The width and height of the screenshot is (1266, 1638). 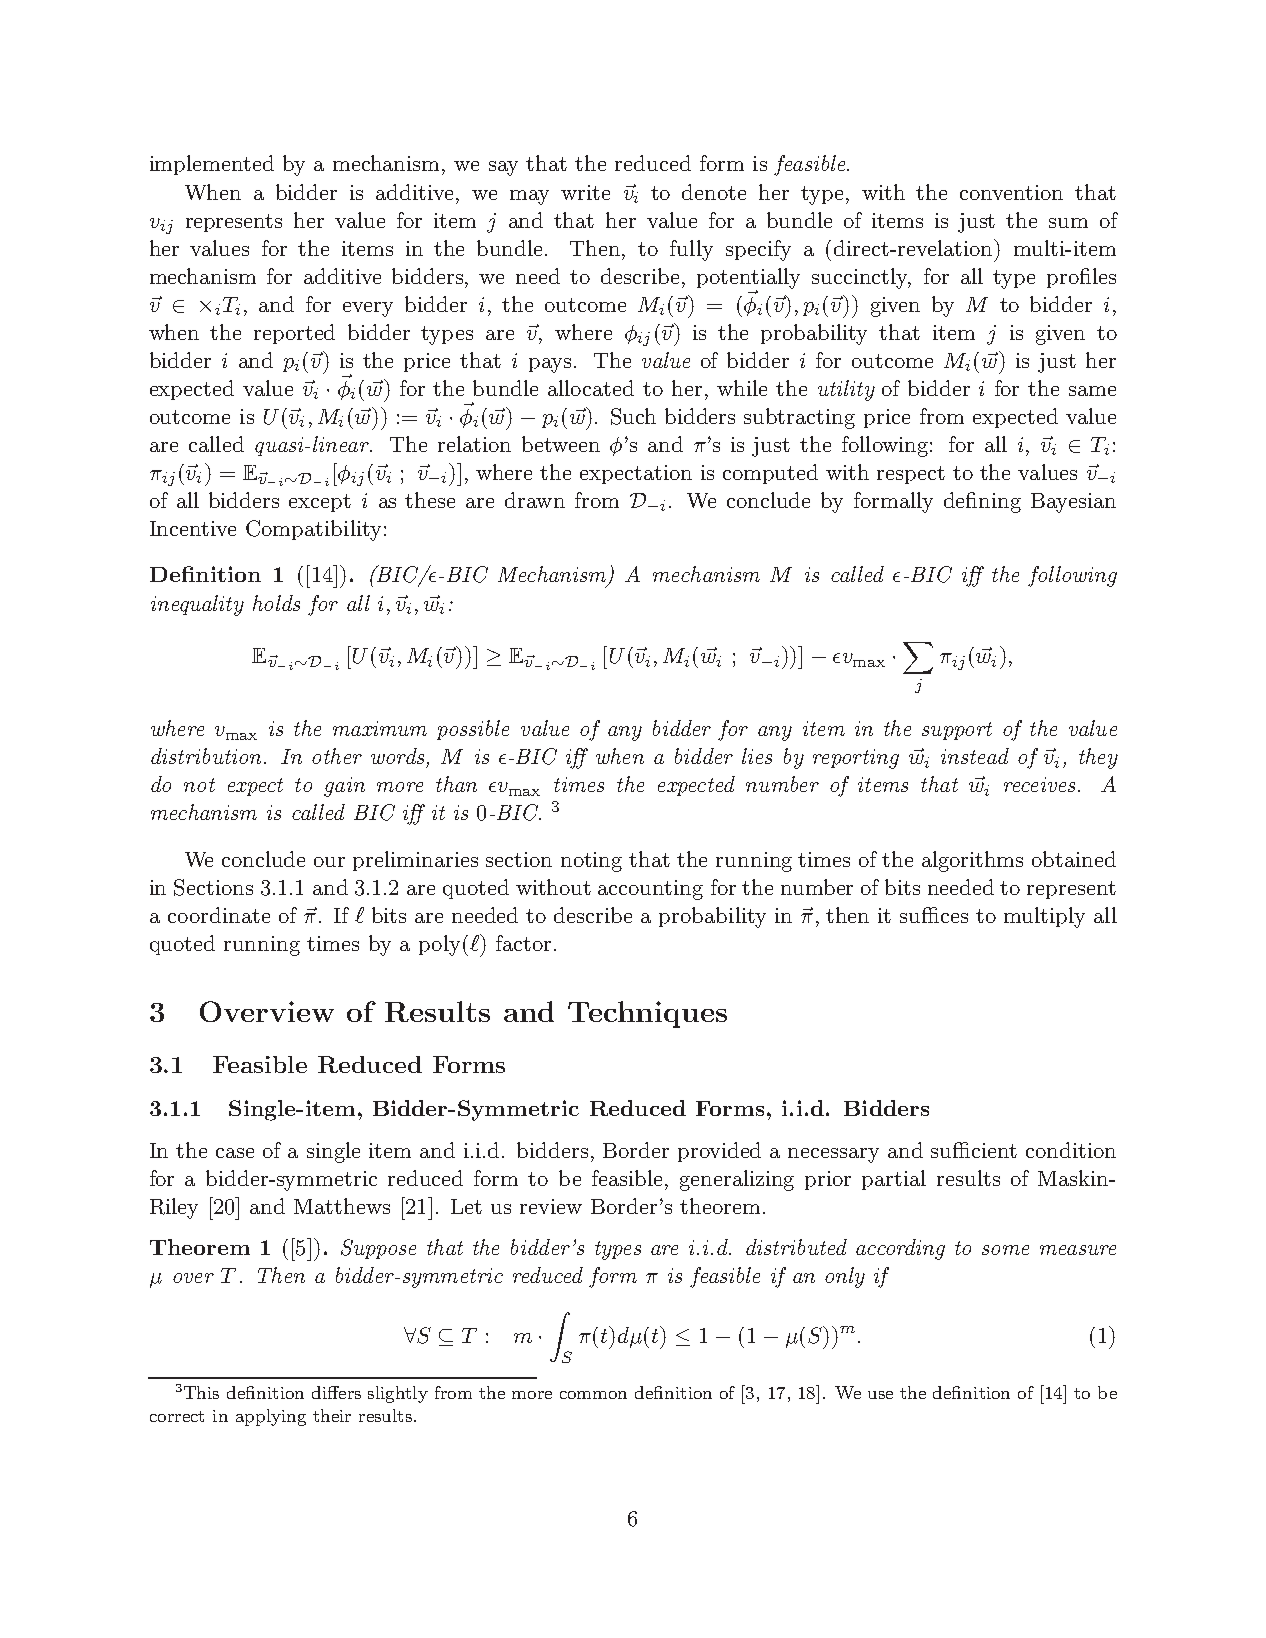 I want to click on holds, so click(x=276, y=603).
